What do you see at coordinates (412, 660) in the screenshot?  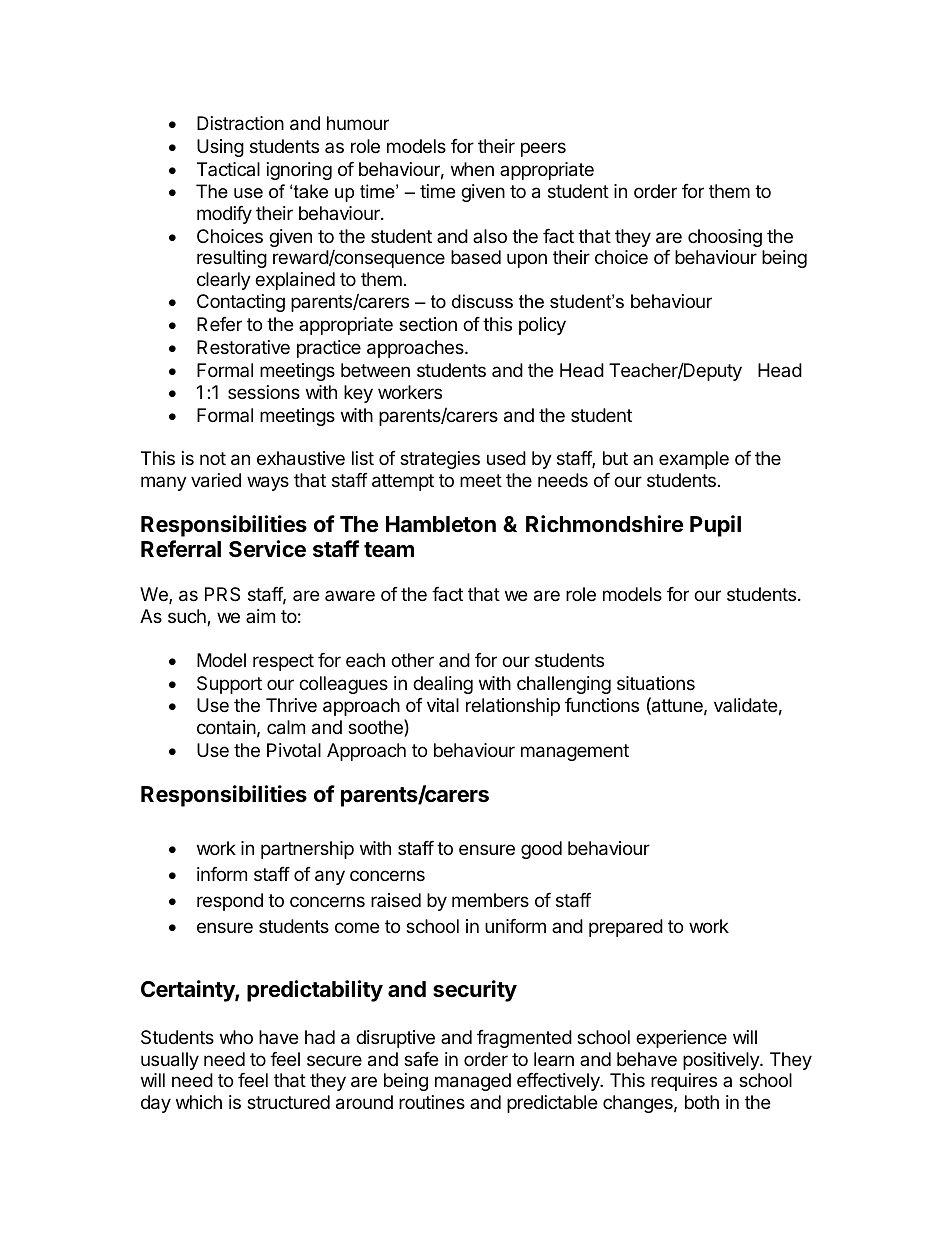 I see `other` at bounding box center [412, 660].
